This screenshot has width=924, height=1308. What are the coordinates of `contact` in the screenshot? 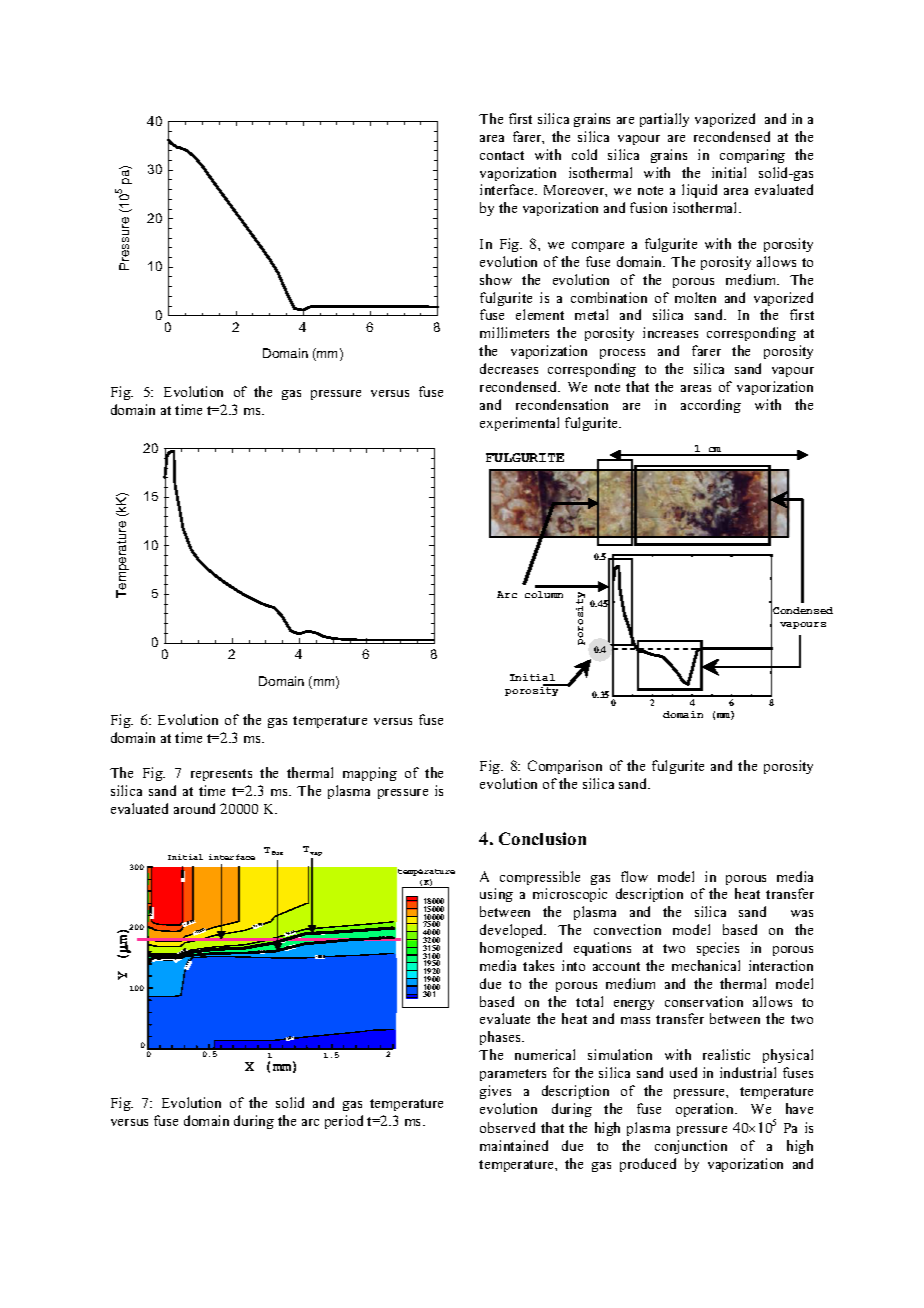 It's located at (502, 155).
